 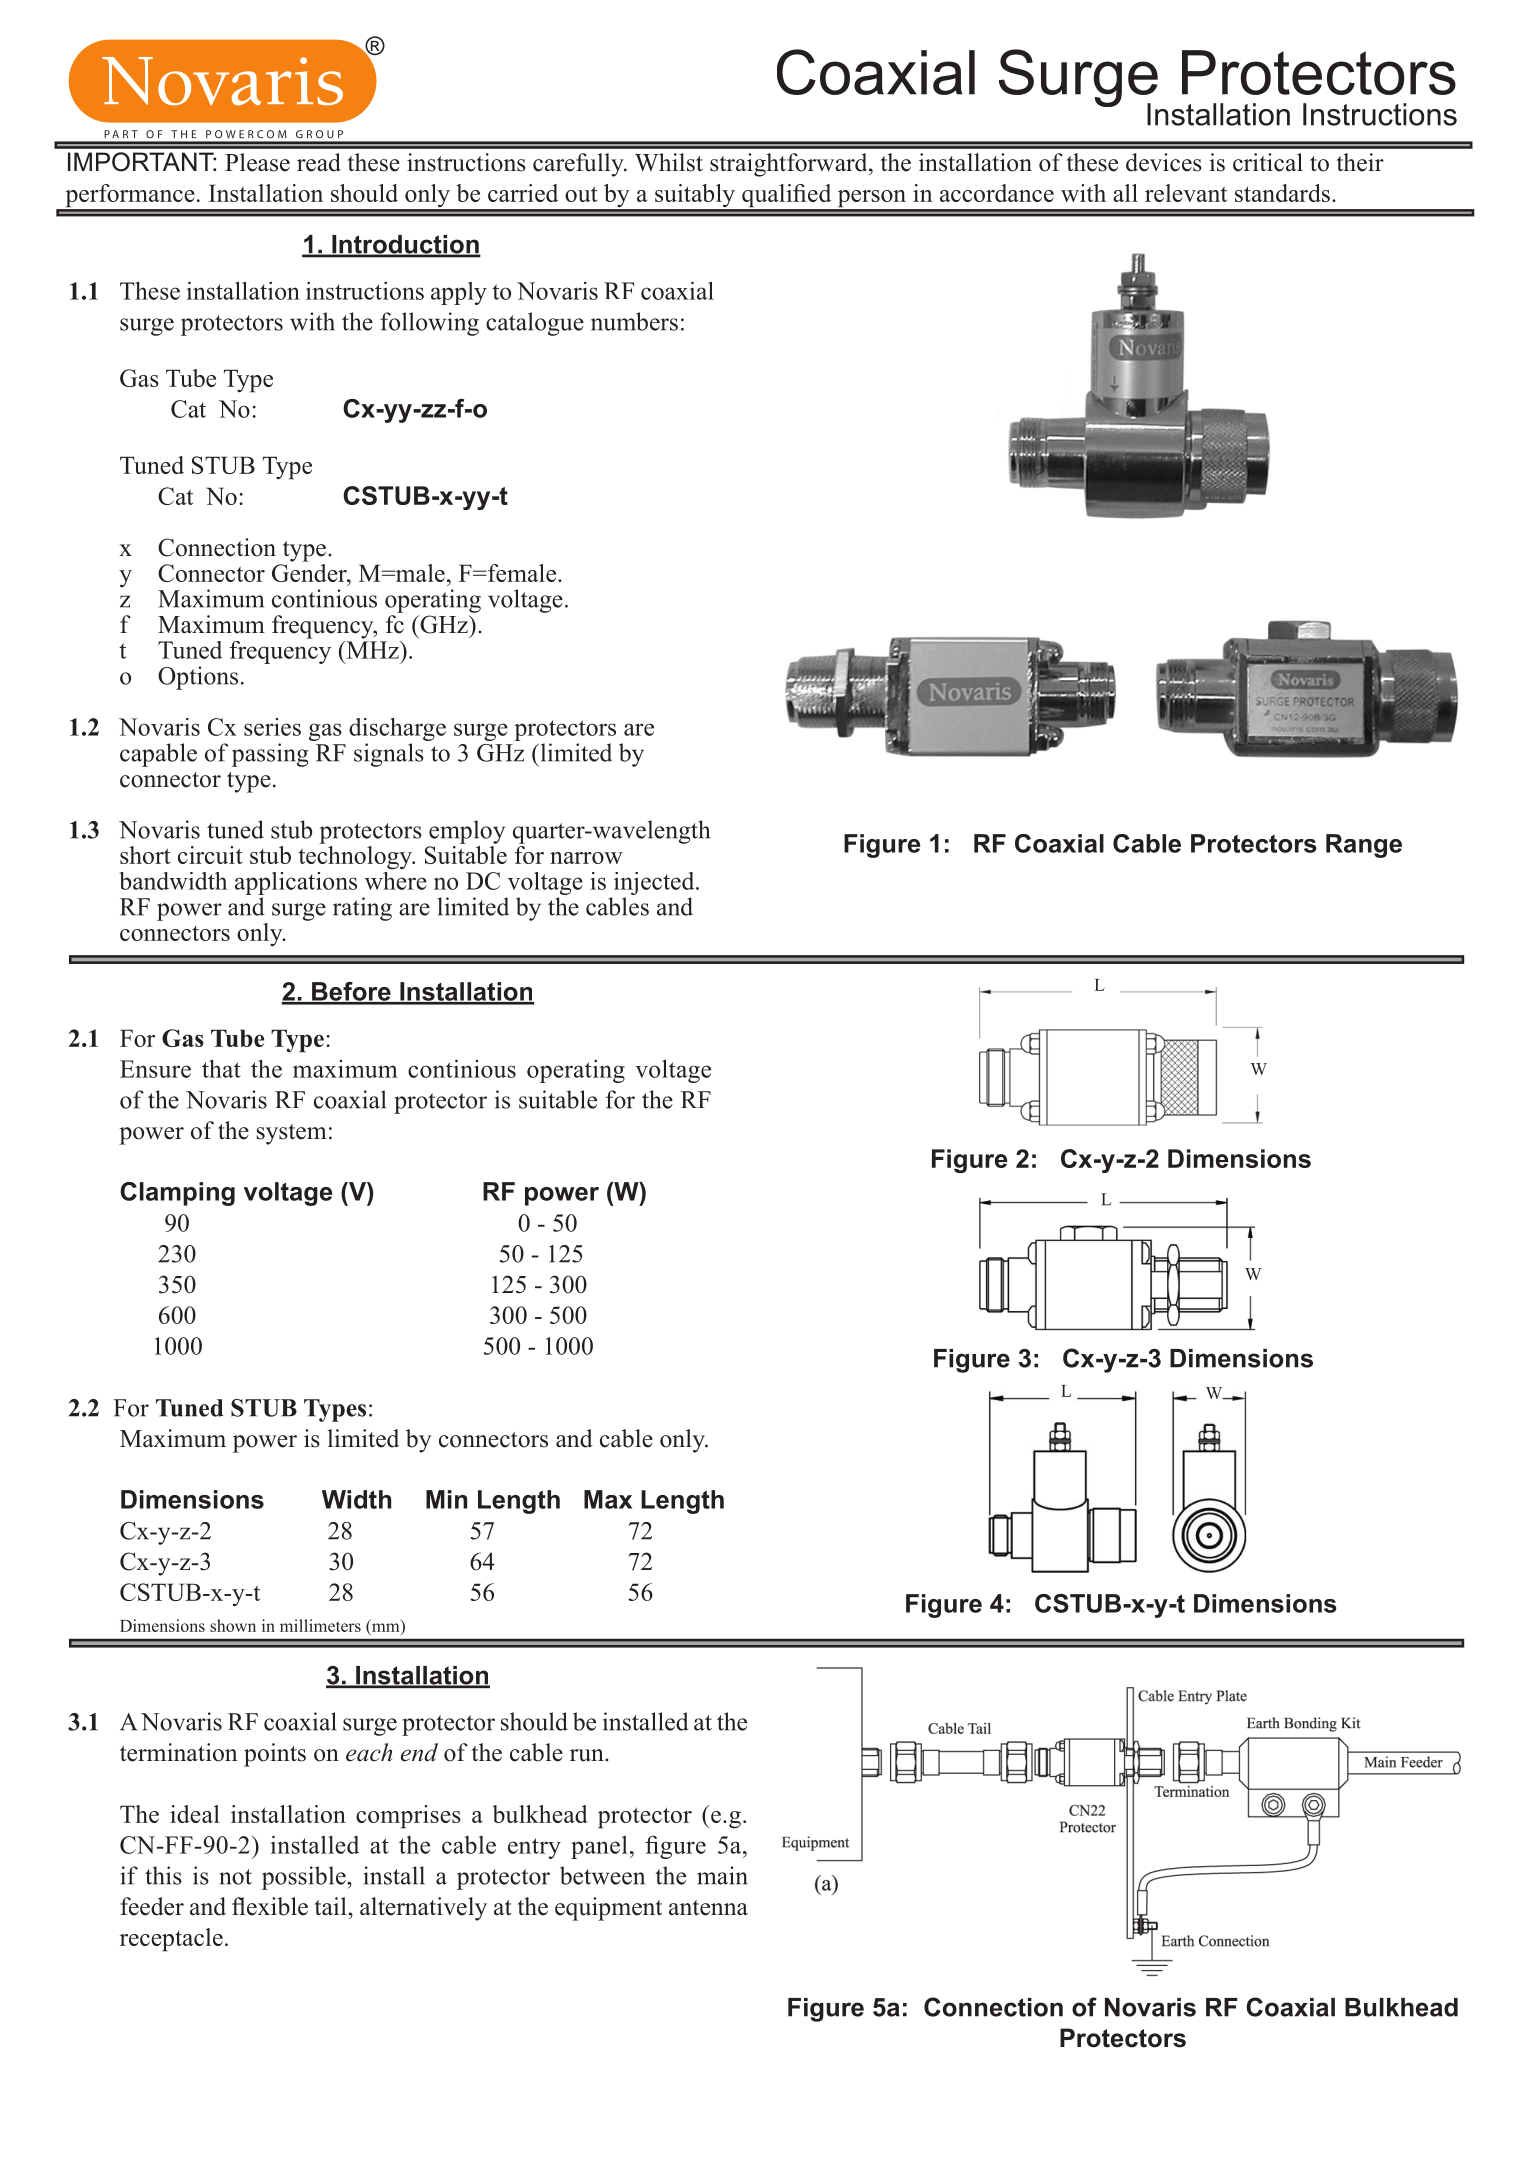 What do you see at coordinates (722, 1875) in the image?
I see `main` at bounding box center [722, 1875].
